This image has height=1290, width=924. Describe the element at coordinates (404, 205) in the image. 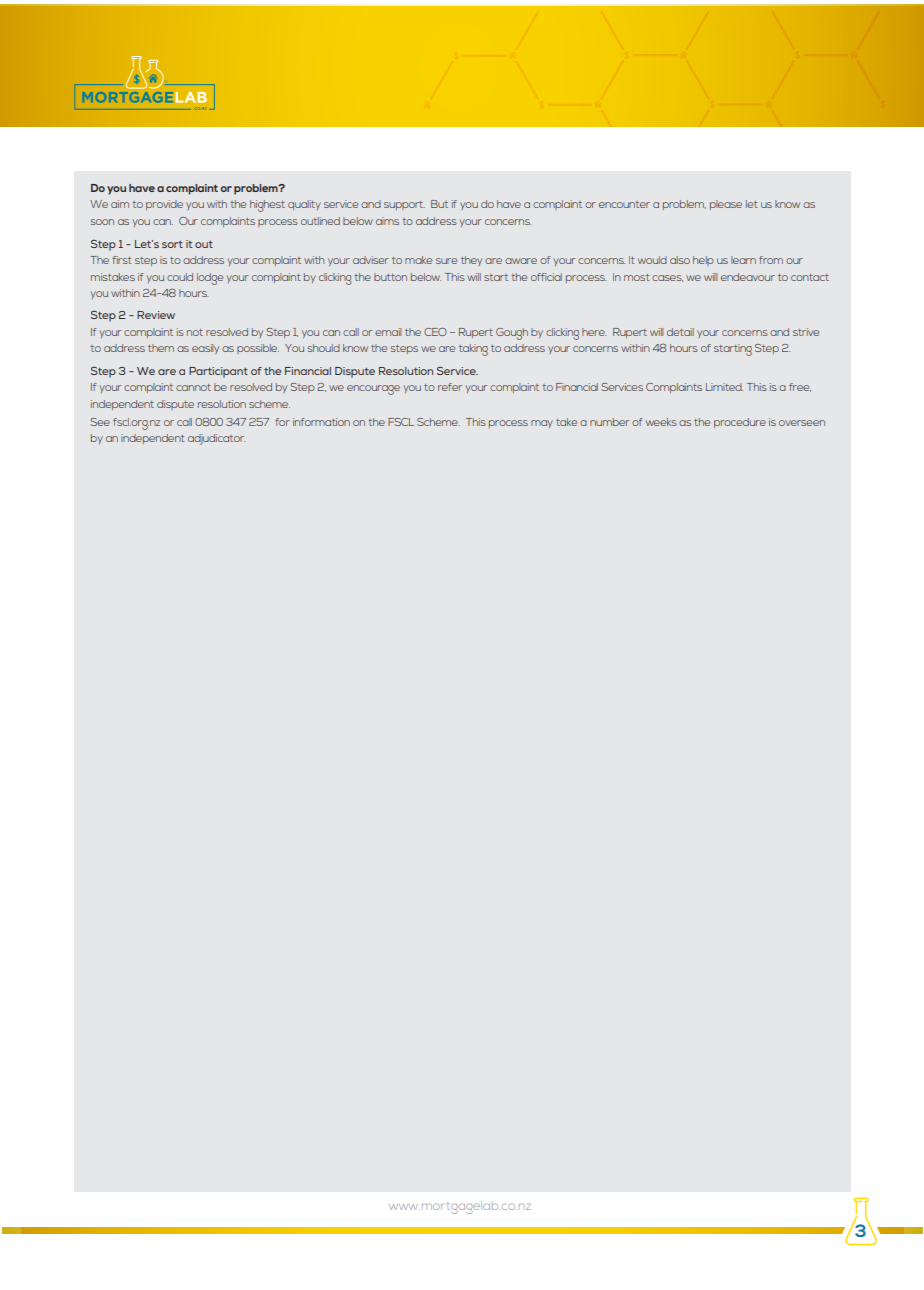

I see `support` at that location.
